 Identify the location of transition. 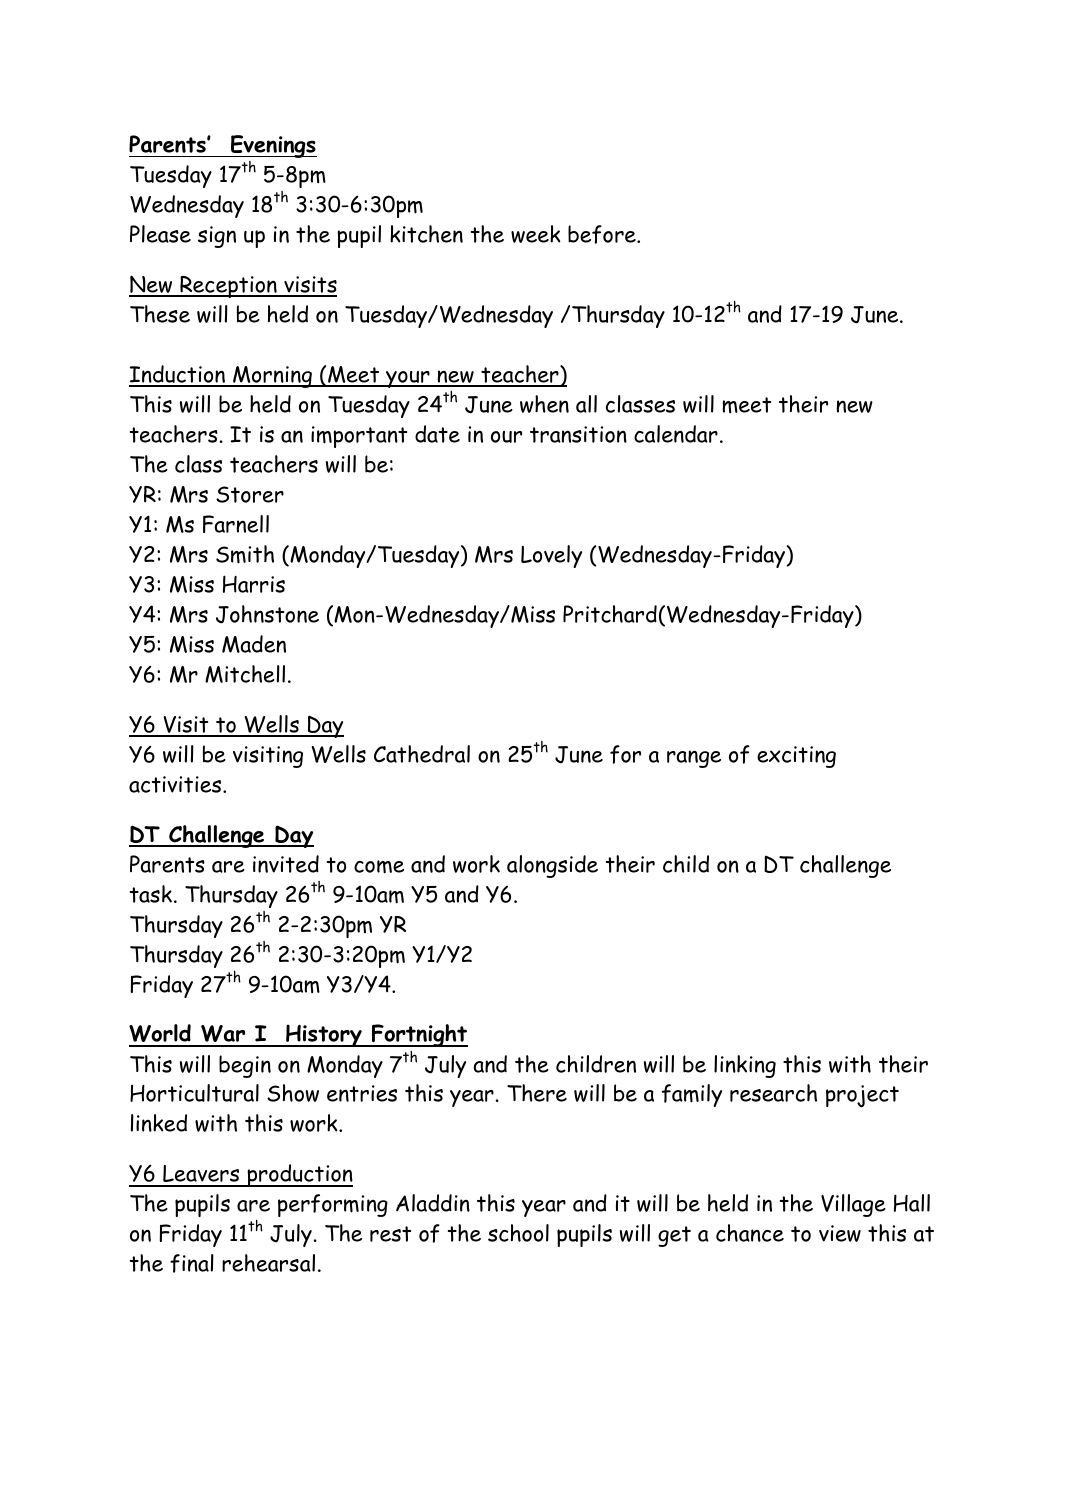
(578, 434).
